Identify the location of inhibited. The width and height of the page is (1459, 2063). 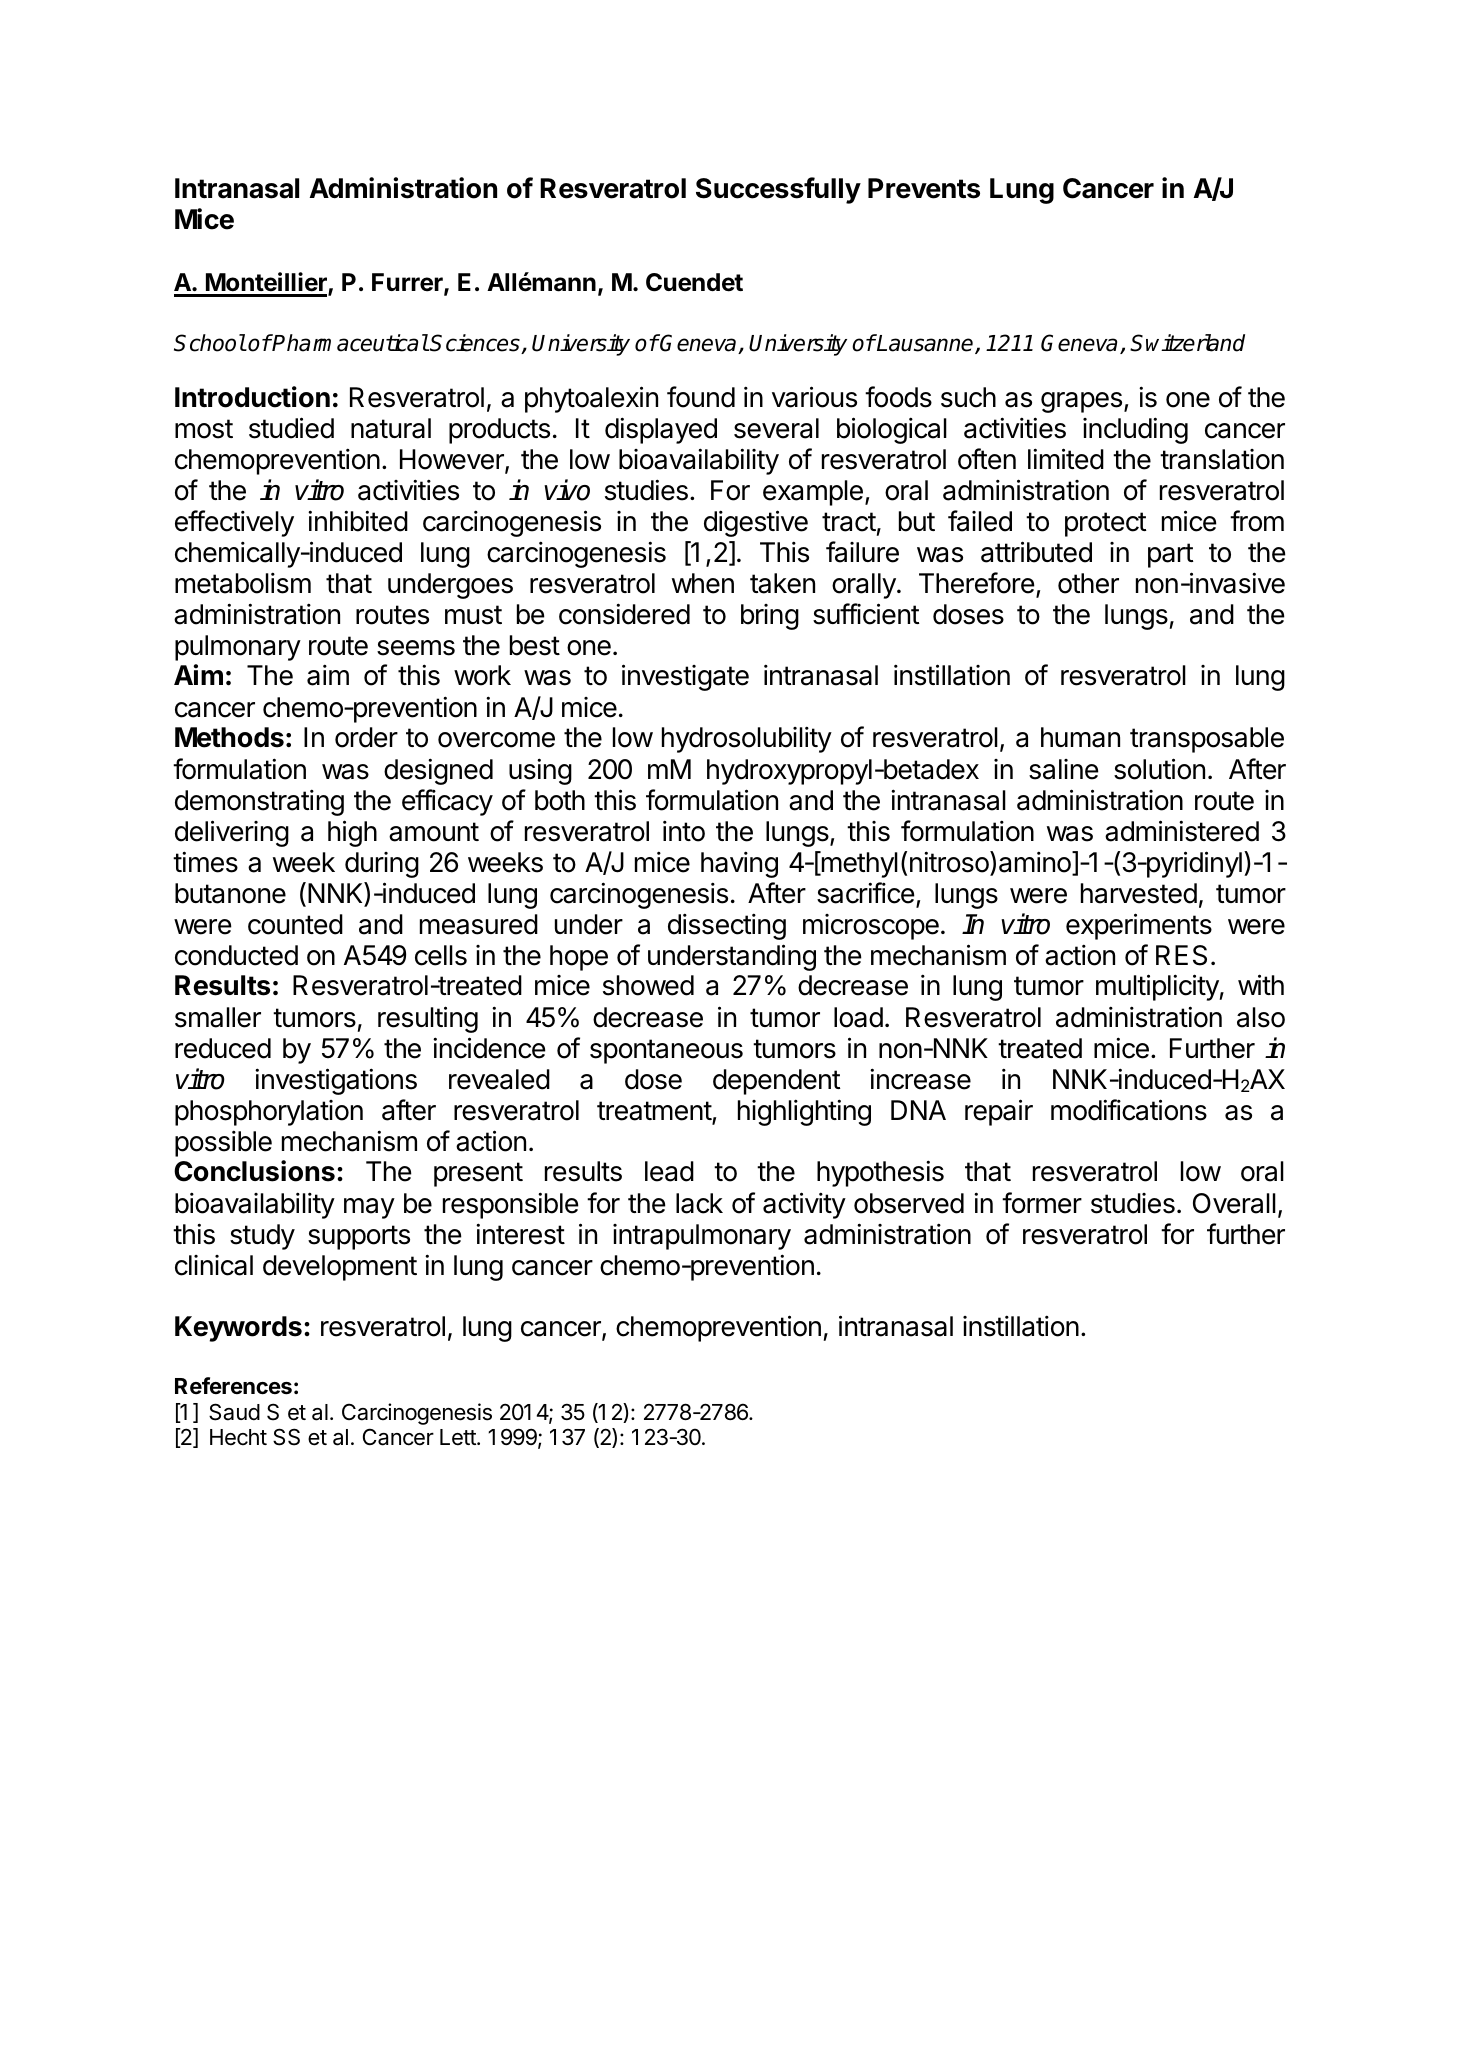
(358, 521).
